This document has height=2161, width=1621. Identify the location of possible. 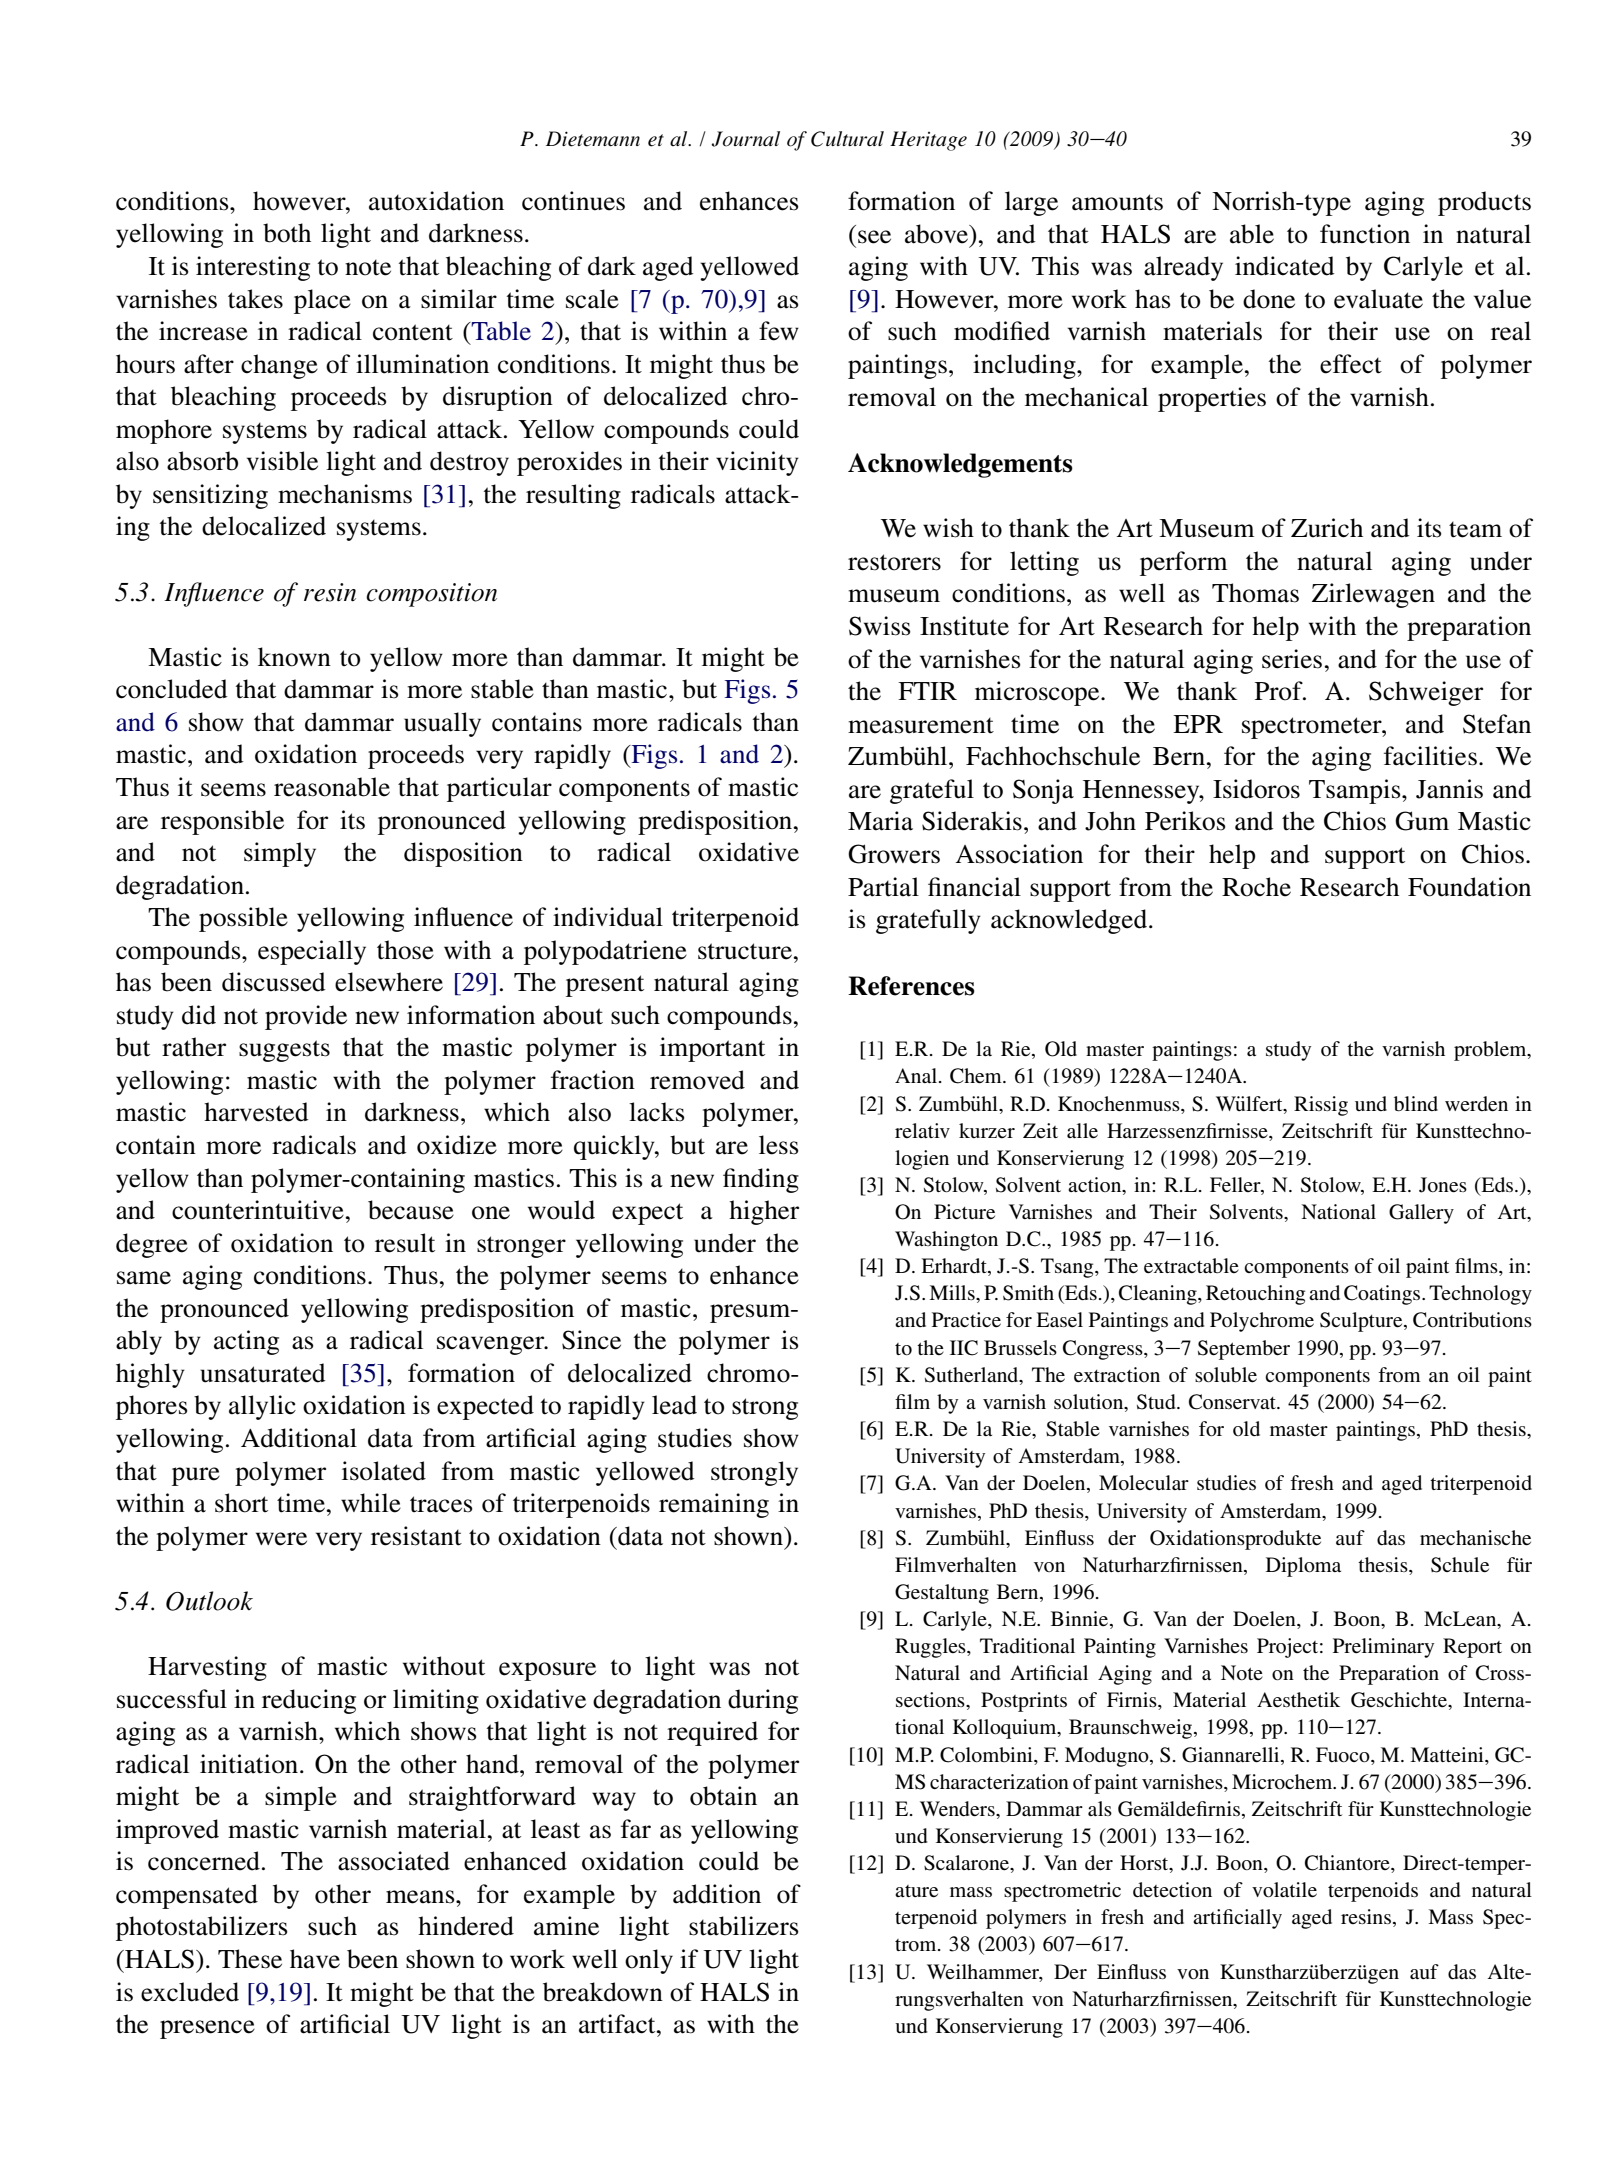
(243, 919).
